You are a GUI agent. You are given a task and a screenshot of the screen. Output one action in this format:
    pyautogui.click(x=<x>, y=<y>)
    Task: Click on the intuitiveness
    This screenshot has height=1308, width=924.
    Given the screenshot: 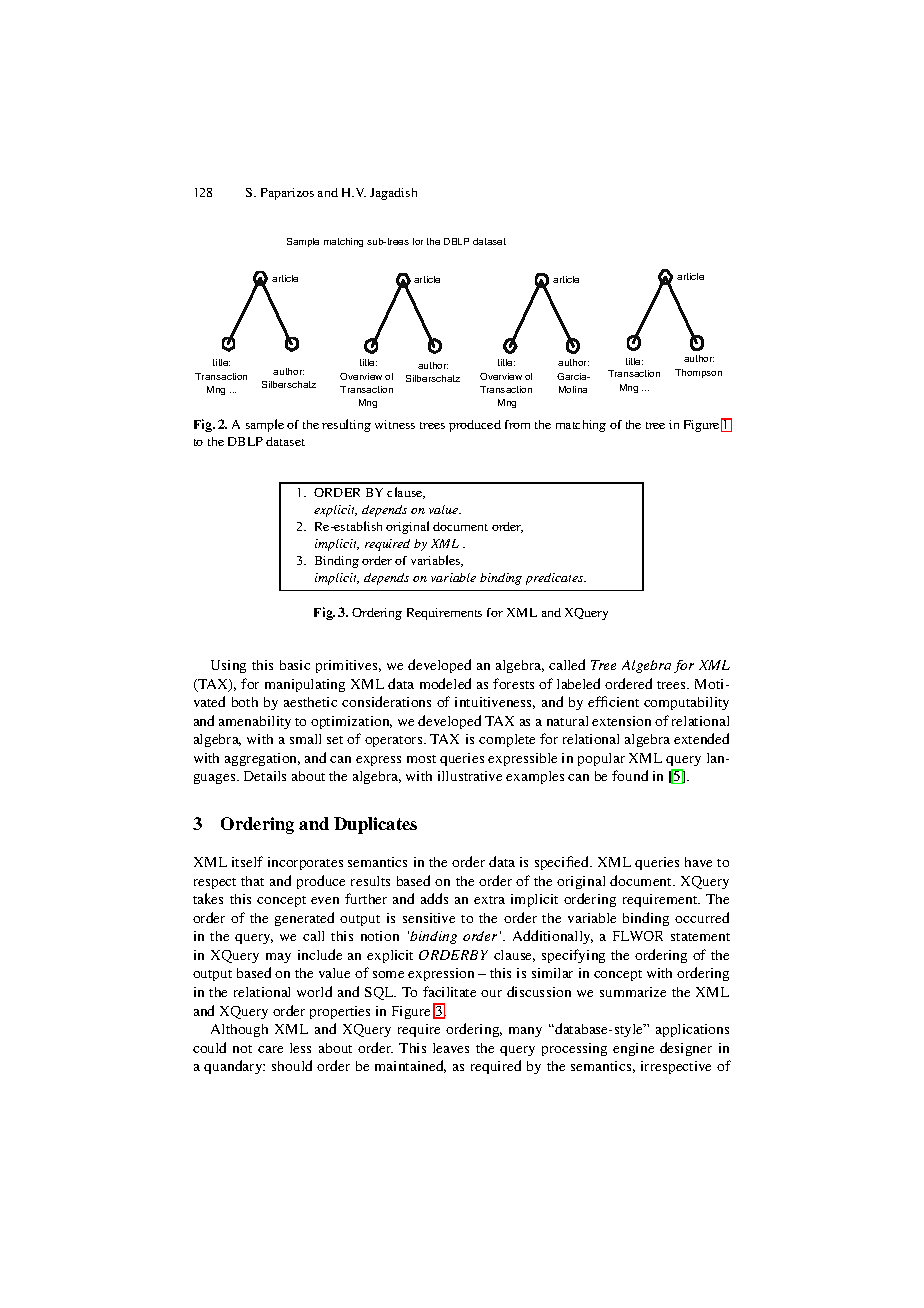 What is the action you would take?
    pyautogui.click(x=495, y=703)
